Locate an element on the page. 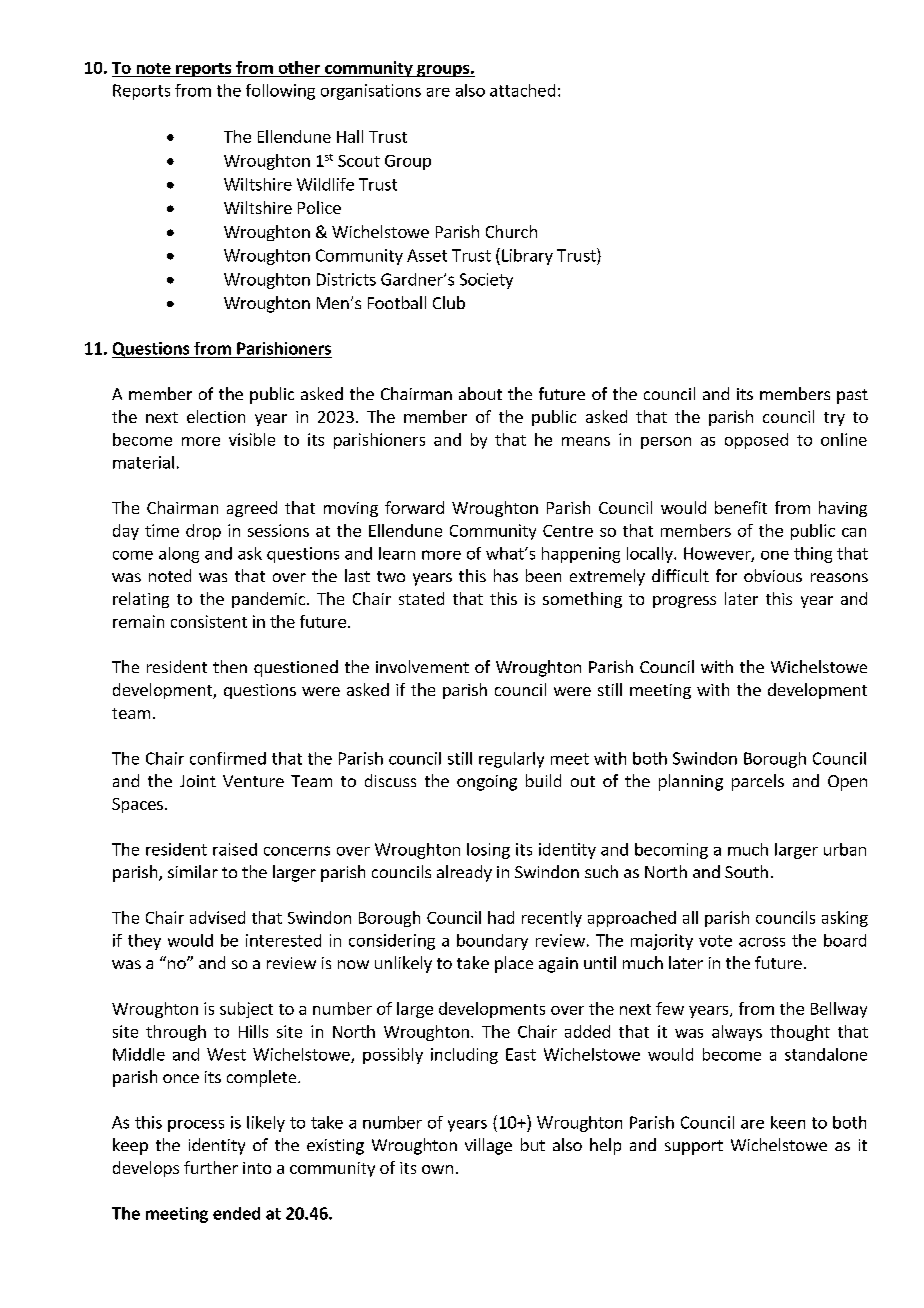 Image resolution: width=924 pixels, height=1308 pixels. following is located at coordinates (280, 92).
